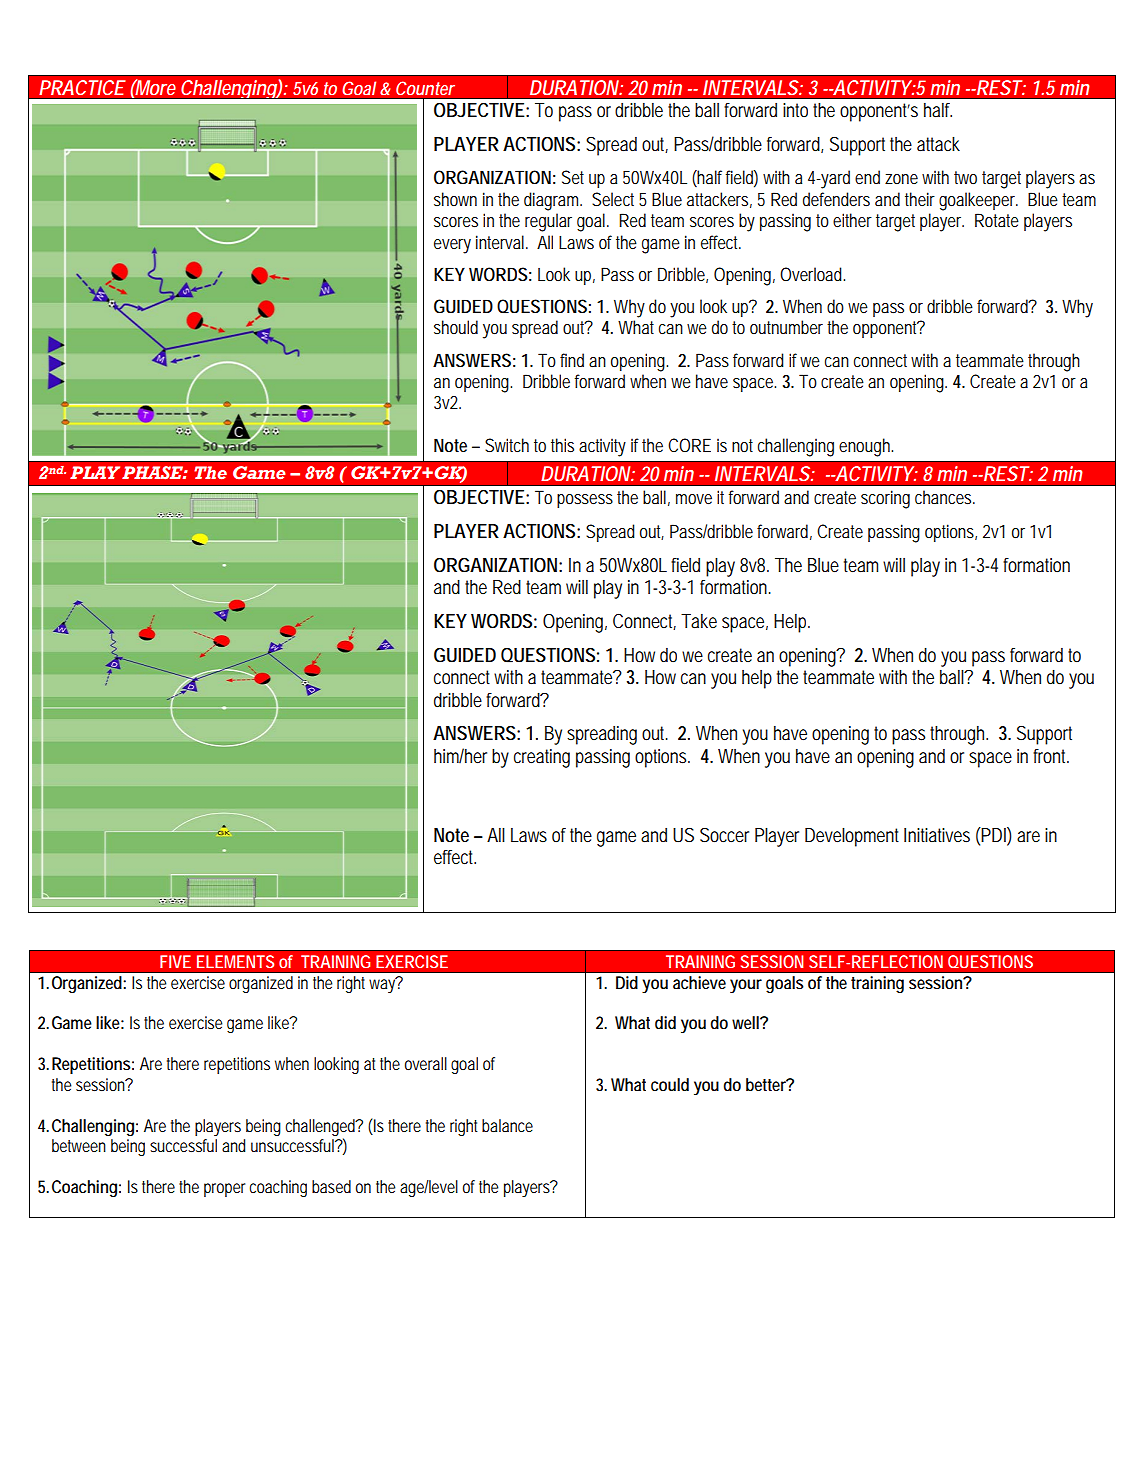 This document has width=1144, height=1480. I want to click on PRACTICE, so click(82, 88).
